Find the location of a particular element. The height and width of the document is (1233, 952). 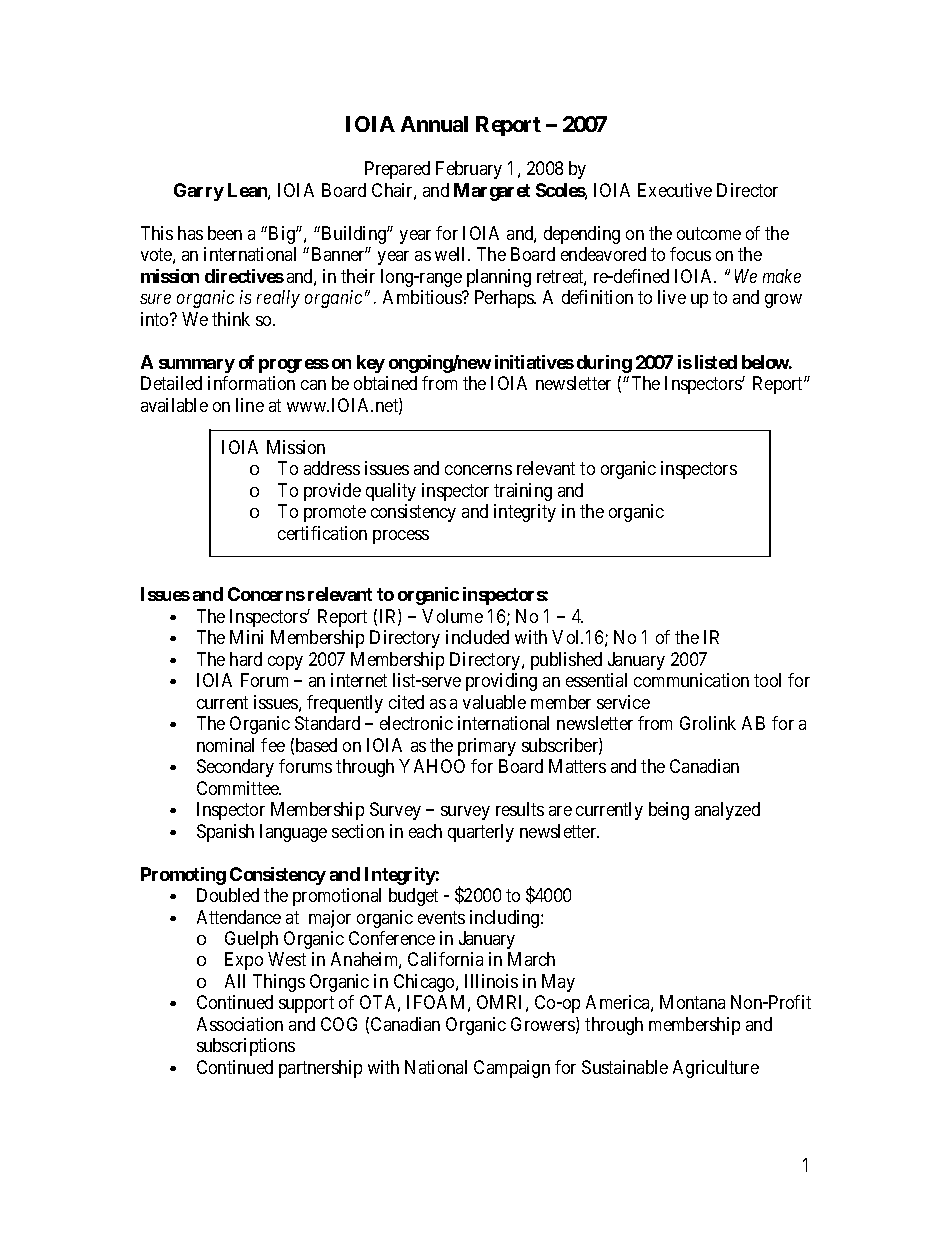

line is located at coordinates (250, 405).
